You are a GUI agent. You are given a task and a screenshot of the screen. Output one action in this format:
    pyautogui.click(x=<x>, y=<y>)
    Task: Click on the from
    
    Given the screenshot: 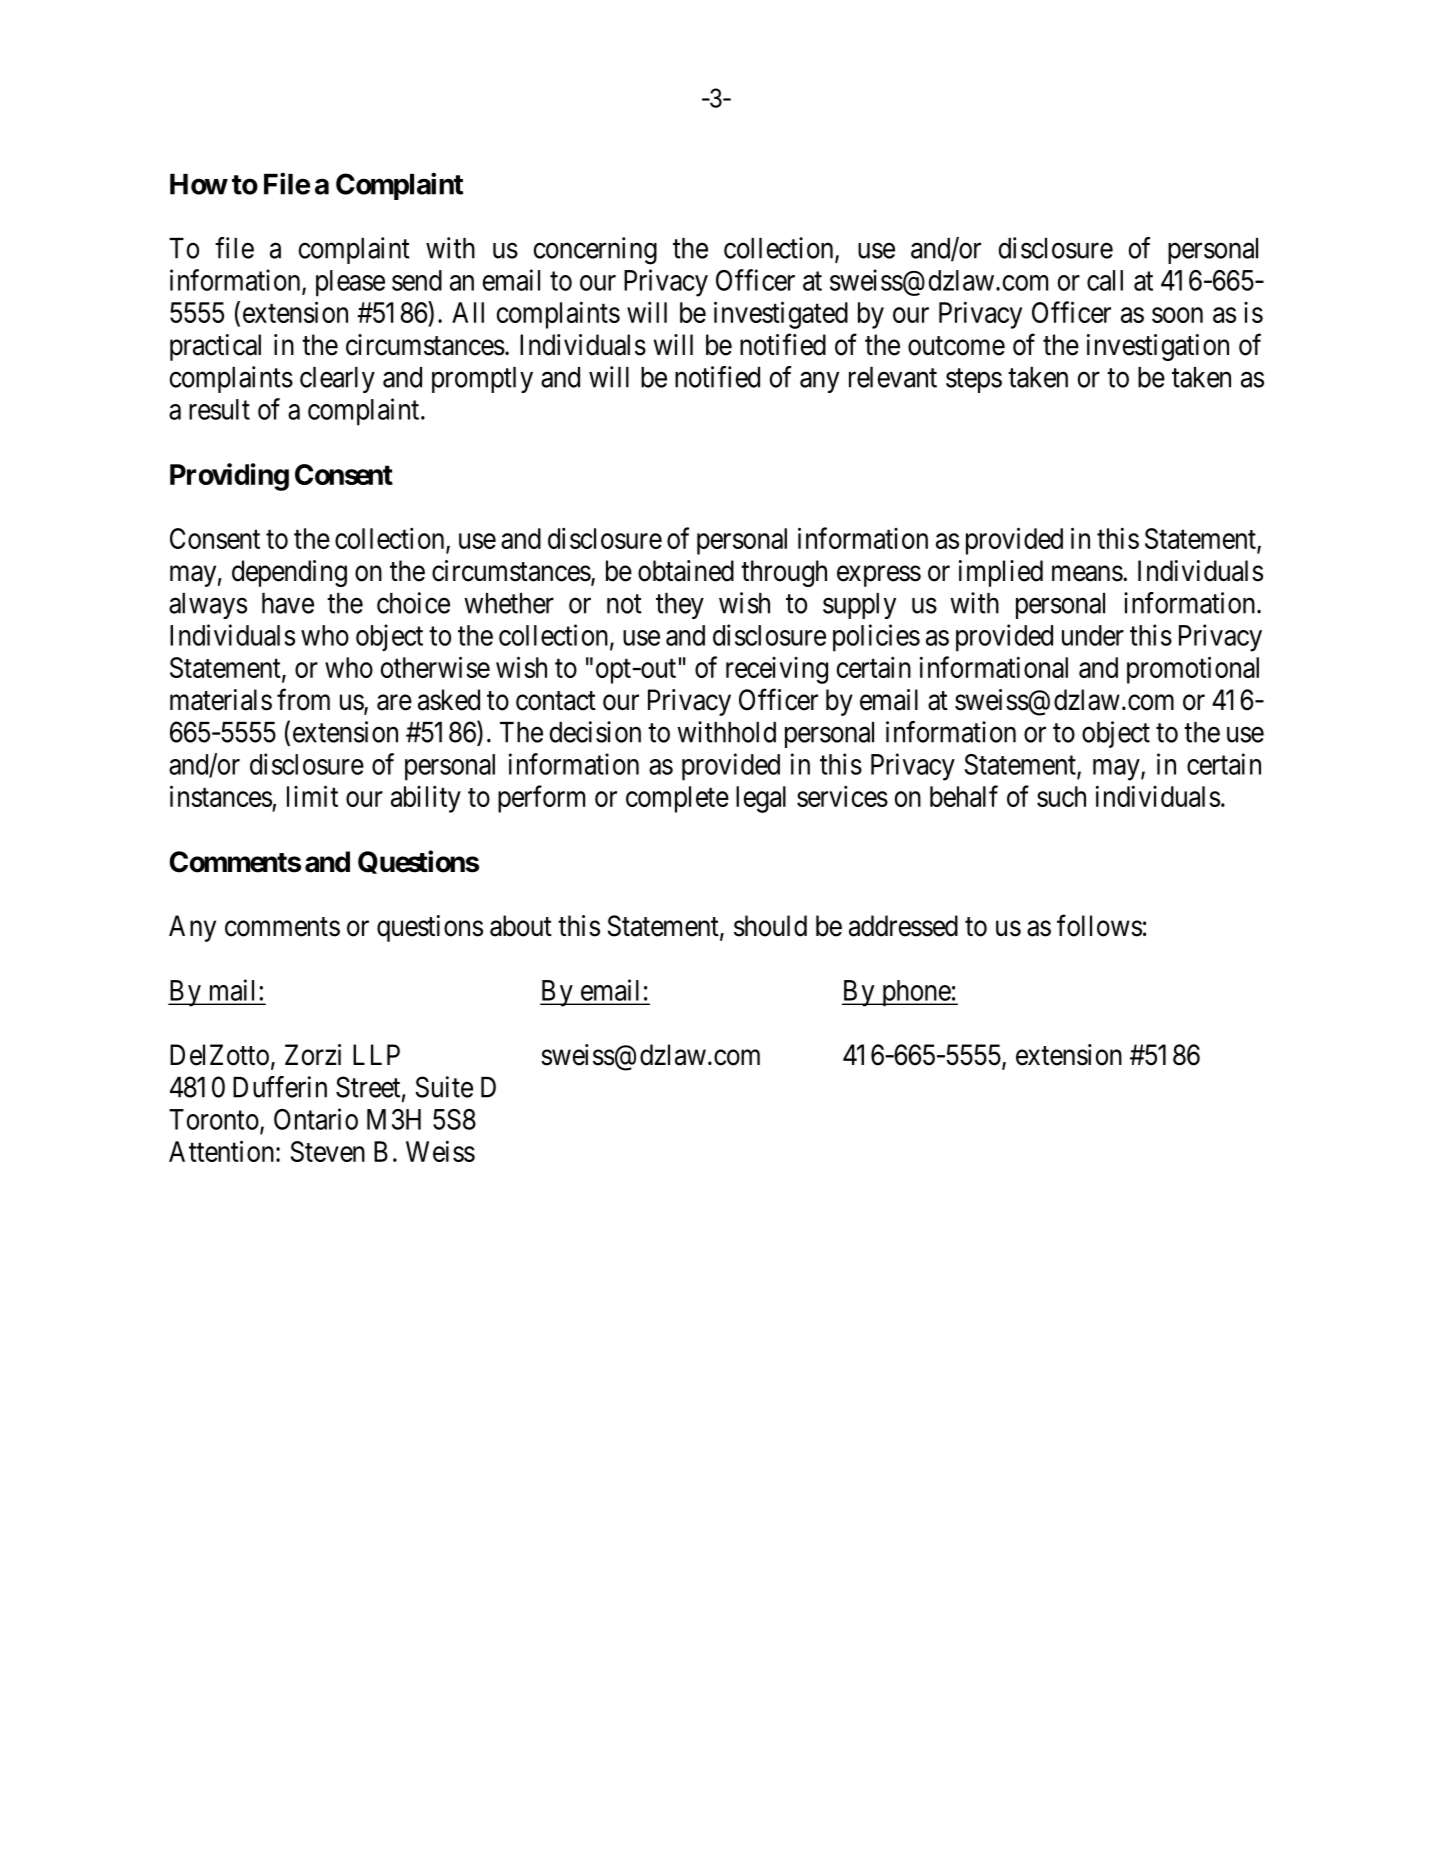 What is the action you would take?
    pyautogui.click(x=303, y=699)
